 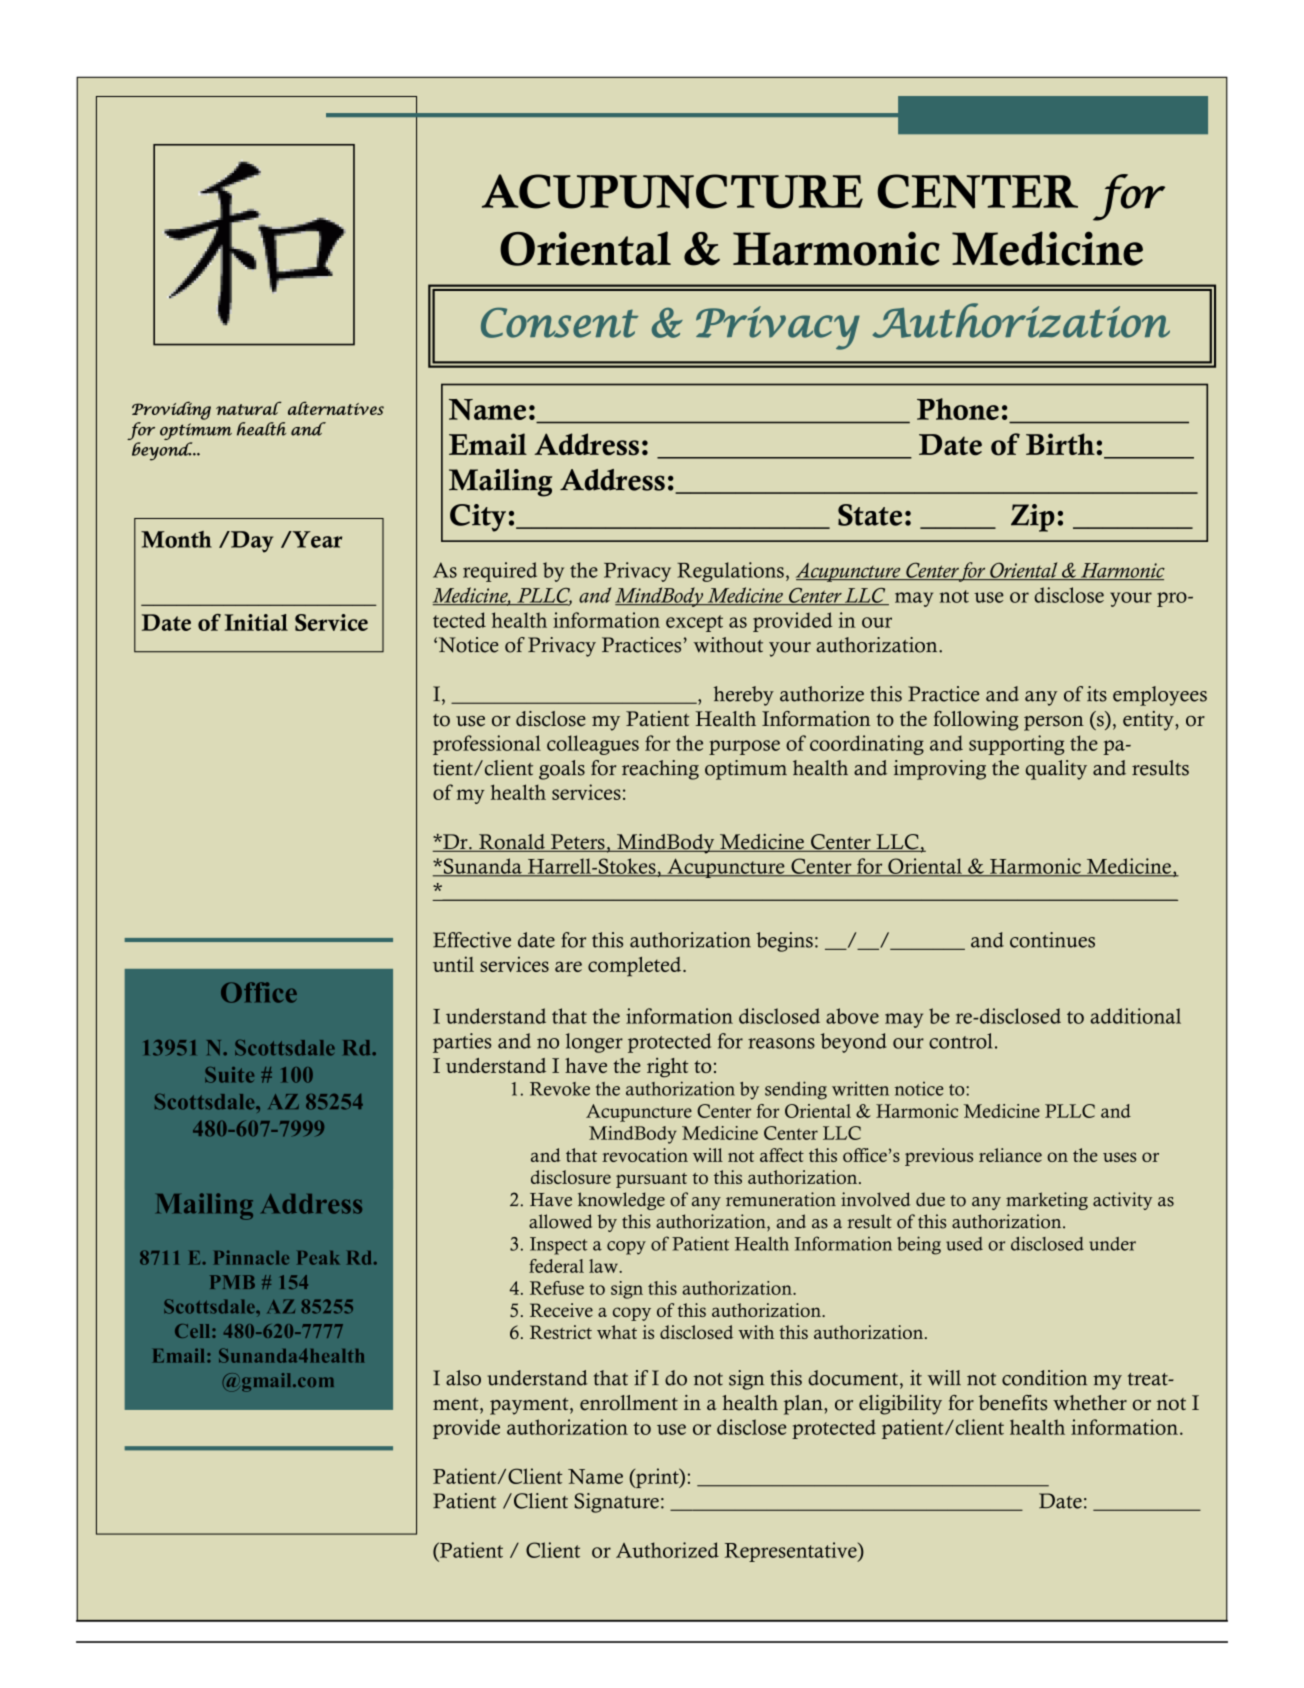 I want to click on except, so click(x=694, y=623).
